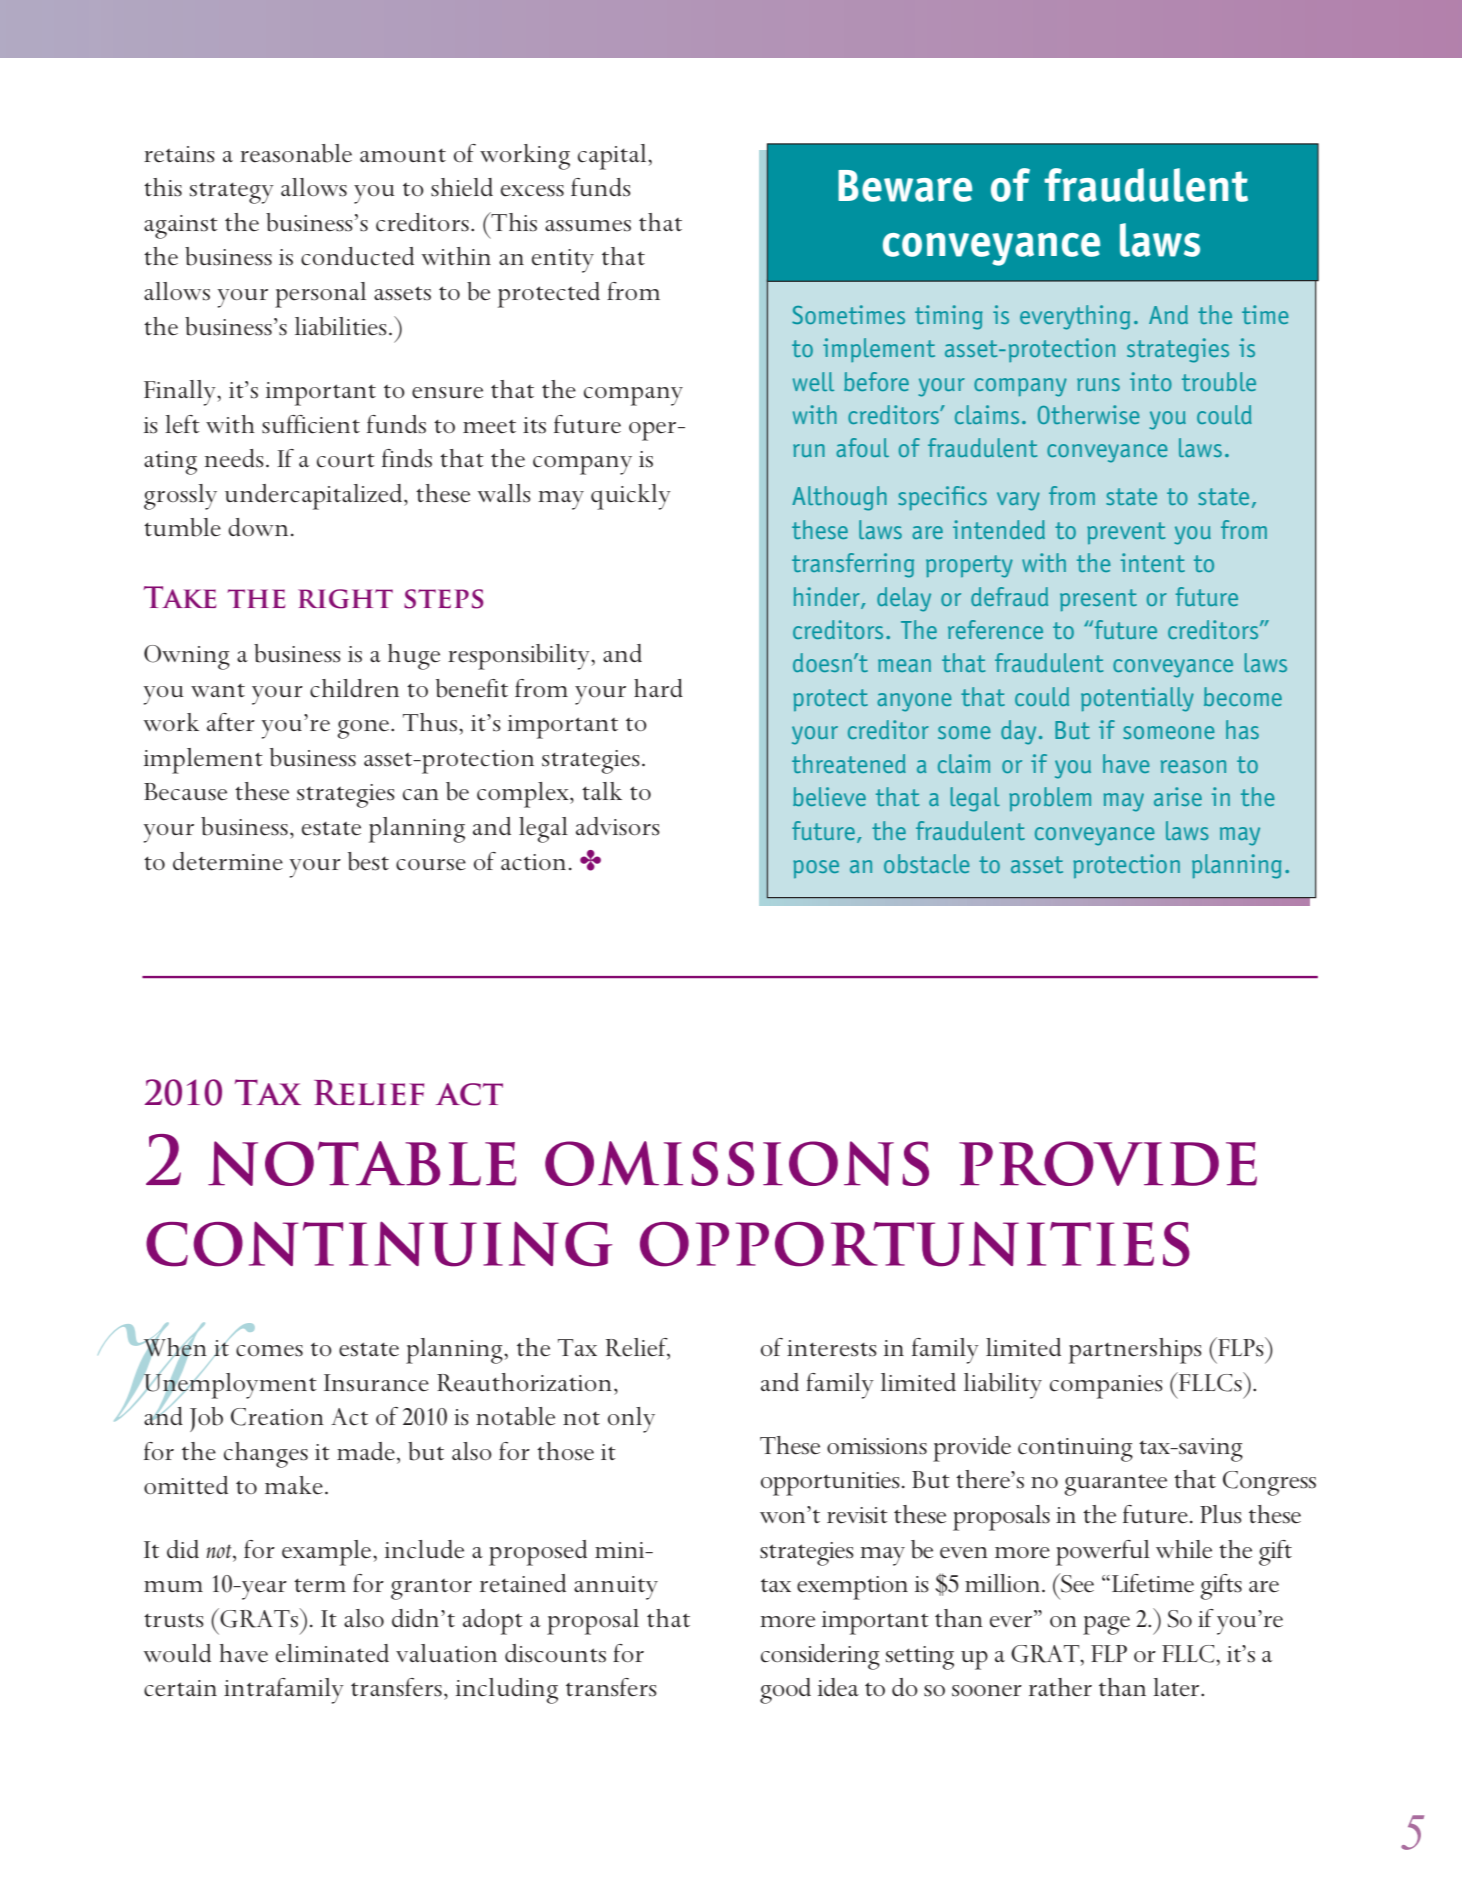  What do you see at coordinates (588, 226) in the document?
I see `assumes` at bounding box center [588, 226].
